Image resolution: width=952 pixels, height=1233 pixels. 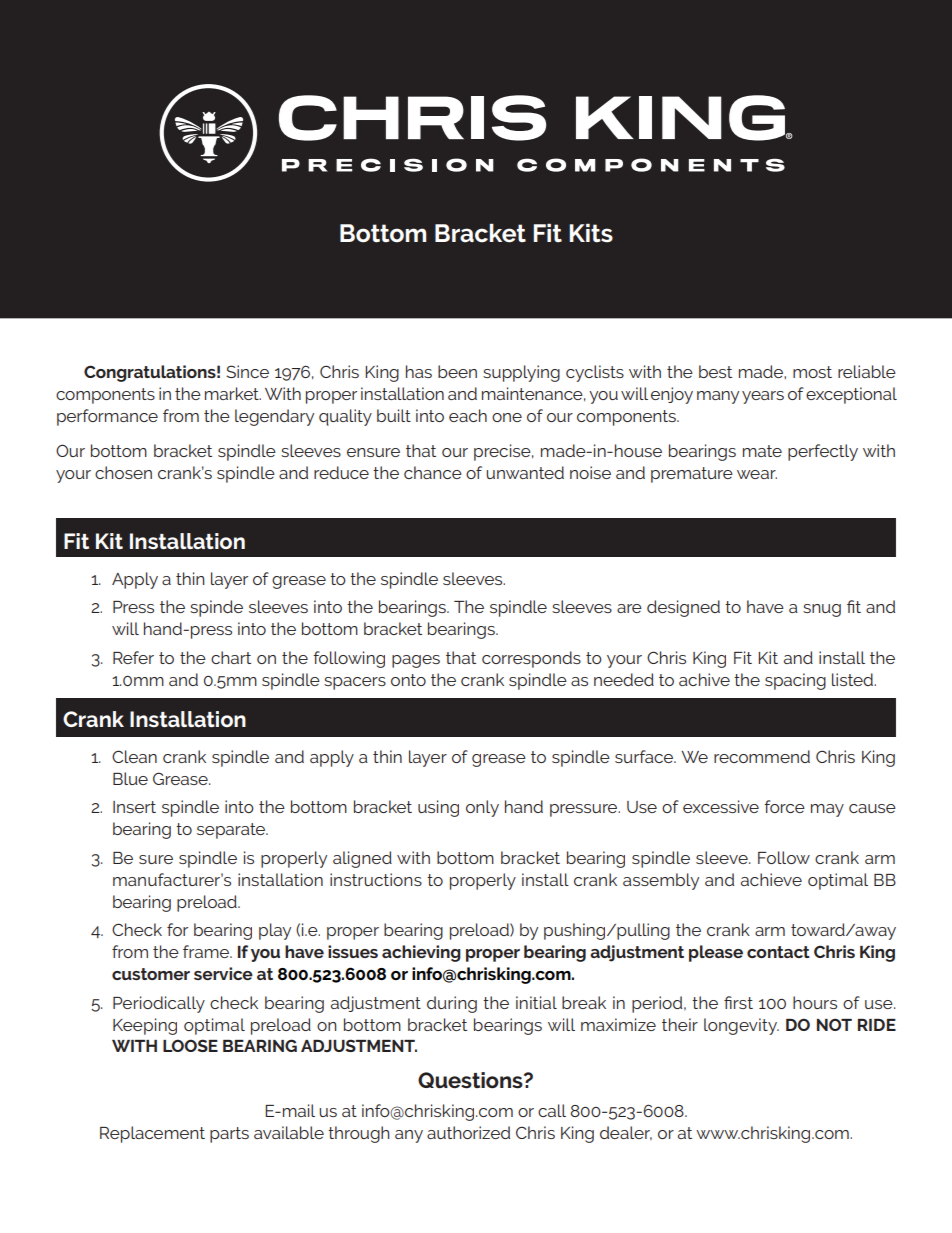 I want to click on parts, so click(x=229, y=1135).
